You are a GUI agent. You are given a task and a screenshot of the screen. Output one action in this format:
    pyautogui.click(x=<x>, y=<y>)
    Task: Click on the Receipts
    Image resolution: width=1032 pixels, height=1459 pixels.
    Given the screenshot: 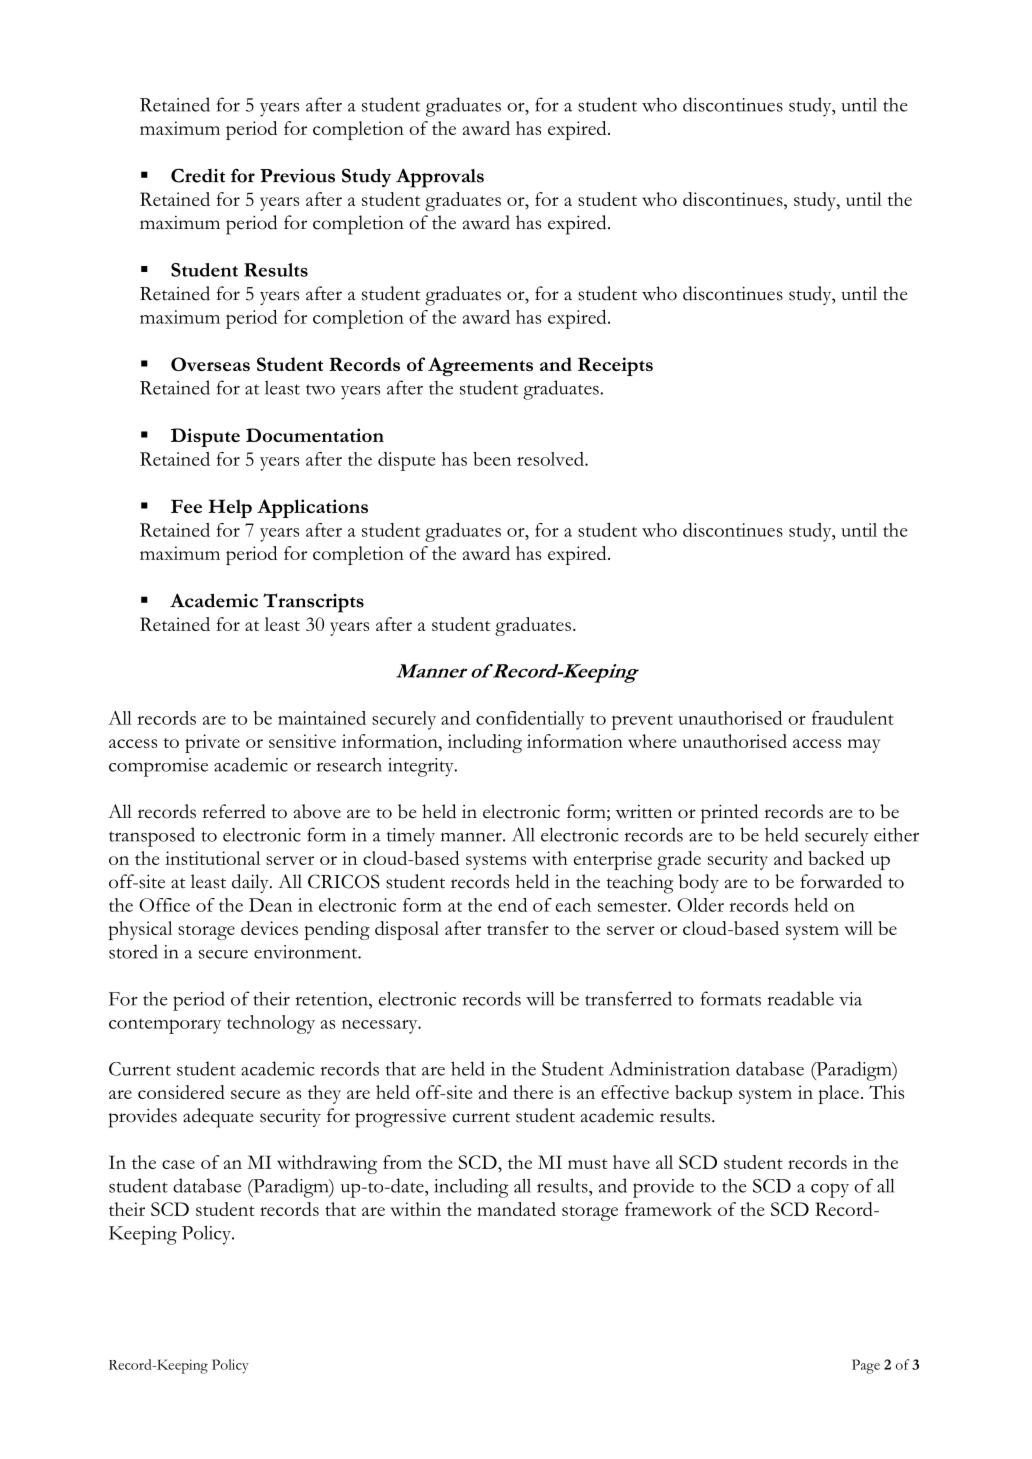 What is the action you would take?
    pyautogui.click(x=615, y=366)
